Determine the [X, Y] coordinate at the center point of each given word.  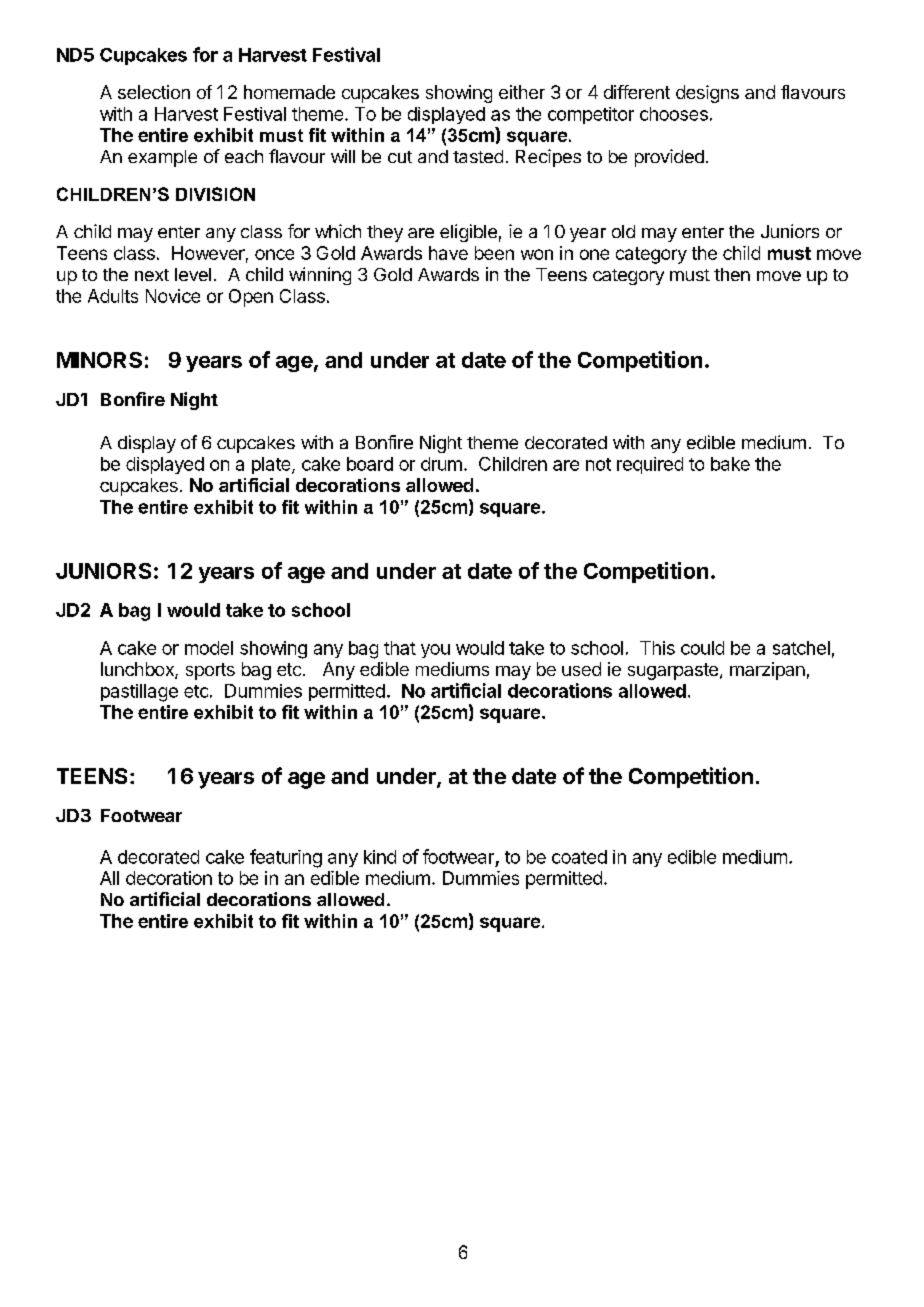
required [650, 465]
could [702, 648]
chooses [674, 114]
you [435, 651]
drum [441, 464]
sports [210, 671]
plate [272, 465]
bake [730, 464]
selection [154, 92]
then [732, 274]
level [193, 274]
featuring [286, 858]
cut [400, 157]
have [448, 253]
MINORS [99, 360]
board [370, 464]
